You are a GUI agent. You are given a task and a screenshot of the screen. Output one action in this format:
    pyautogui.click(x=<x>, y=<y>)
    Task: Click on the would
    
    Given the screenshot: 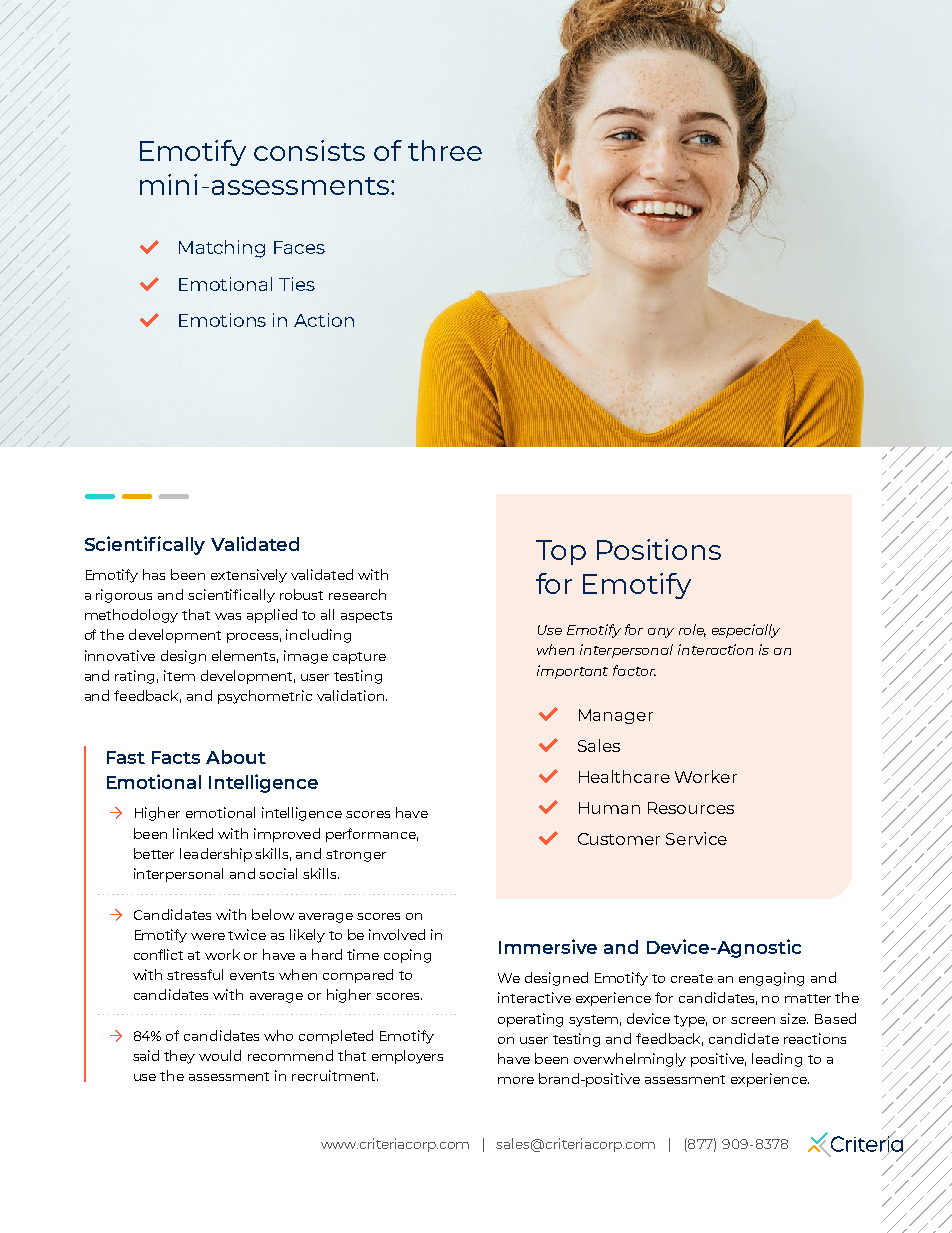 What is the action you would take?
    pyautogui.click(x=220, y=1055)
